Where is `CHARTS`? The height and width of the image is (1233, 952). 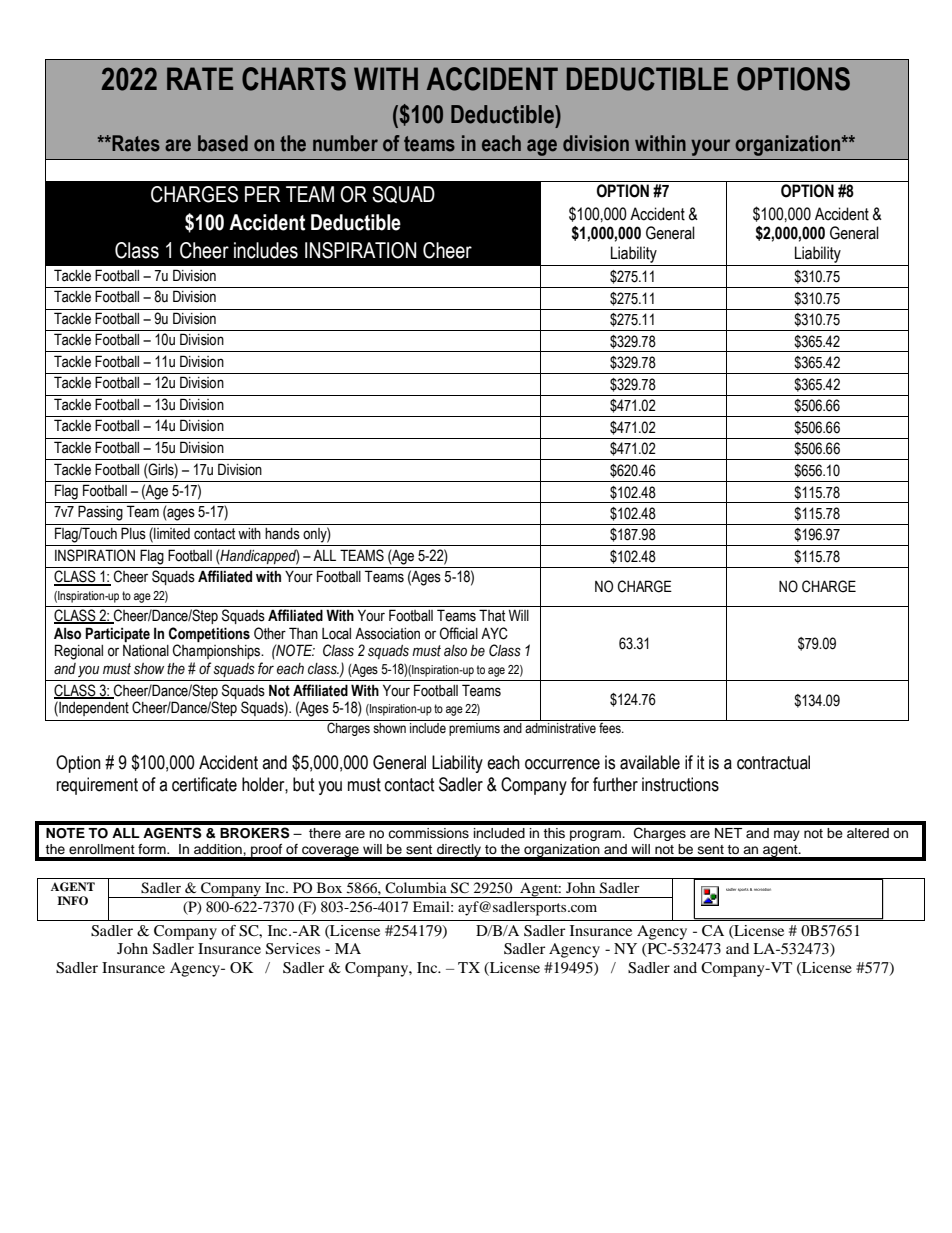
CHARTS is located at coordinates (294, 79).
